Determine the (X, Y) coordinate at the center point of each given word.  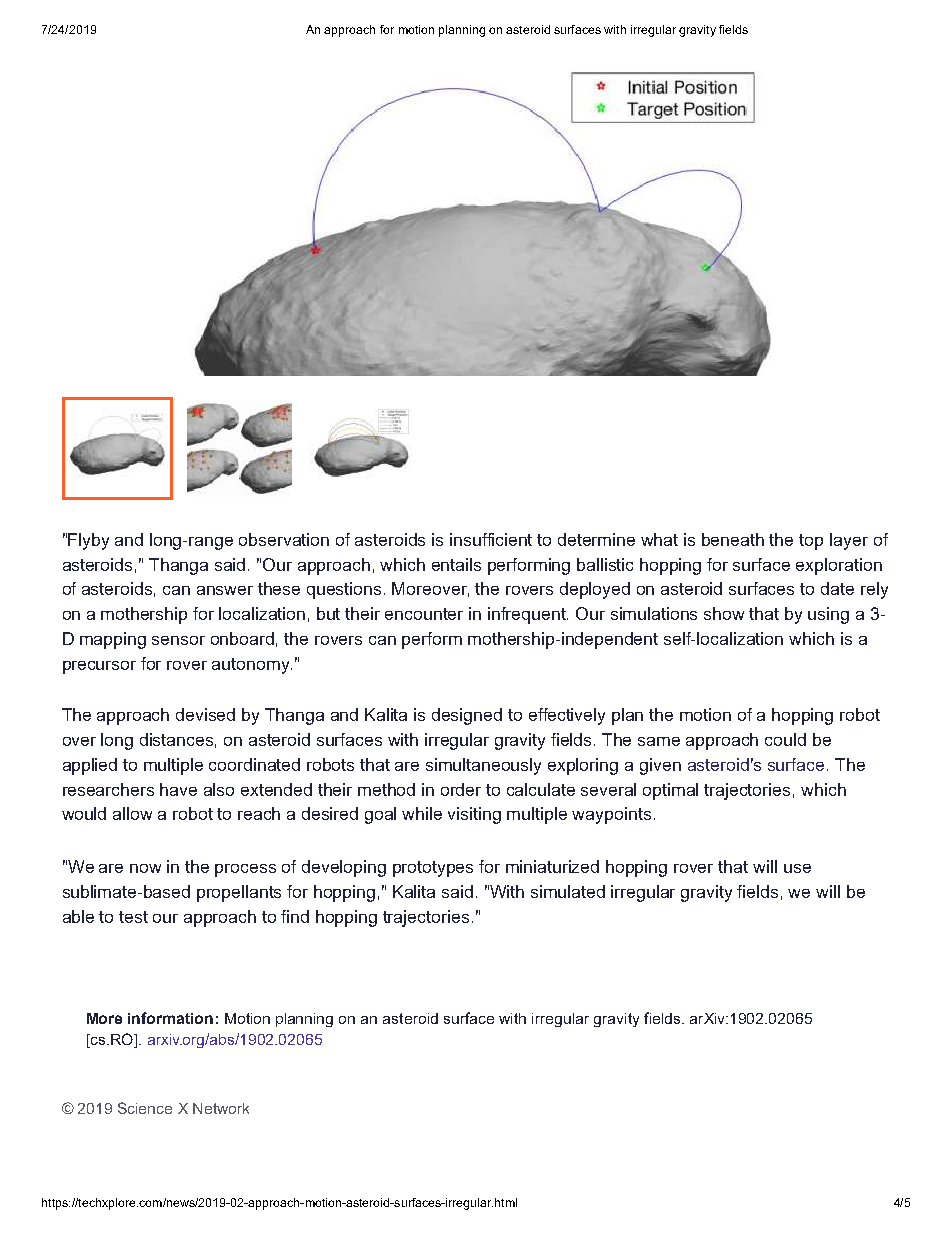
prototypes (433, 869)
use (797, 868)
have (178, 789)
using (828, 615)
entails (456, 564)
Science (145, 1108)
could (785, 739)
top (811, 542)
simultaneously (483, 766)
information (170, 1018)
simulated (568, 891)
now (145, 868)
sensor (178, 640)
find (295, 916)
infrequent (528, 615)
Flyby (88, 541)
